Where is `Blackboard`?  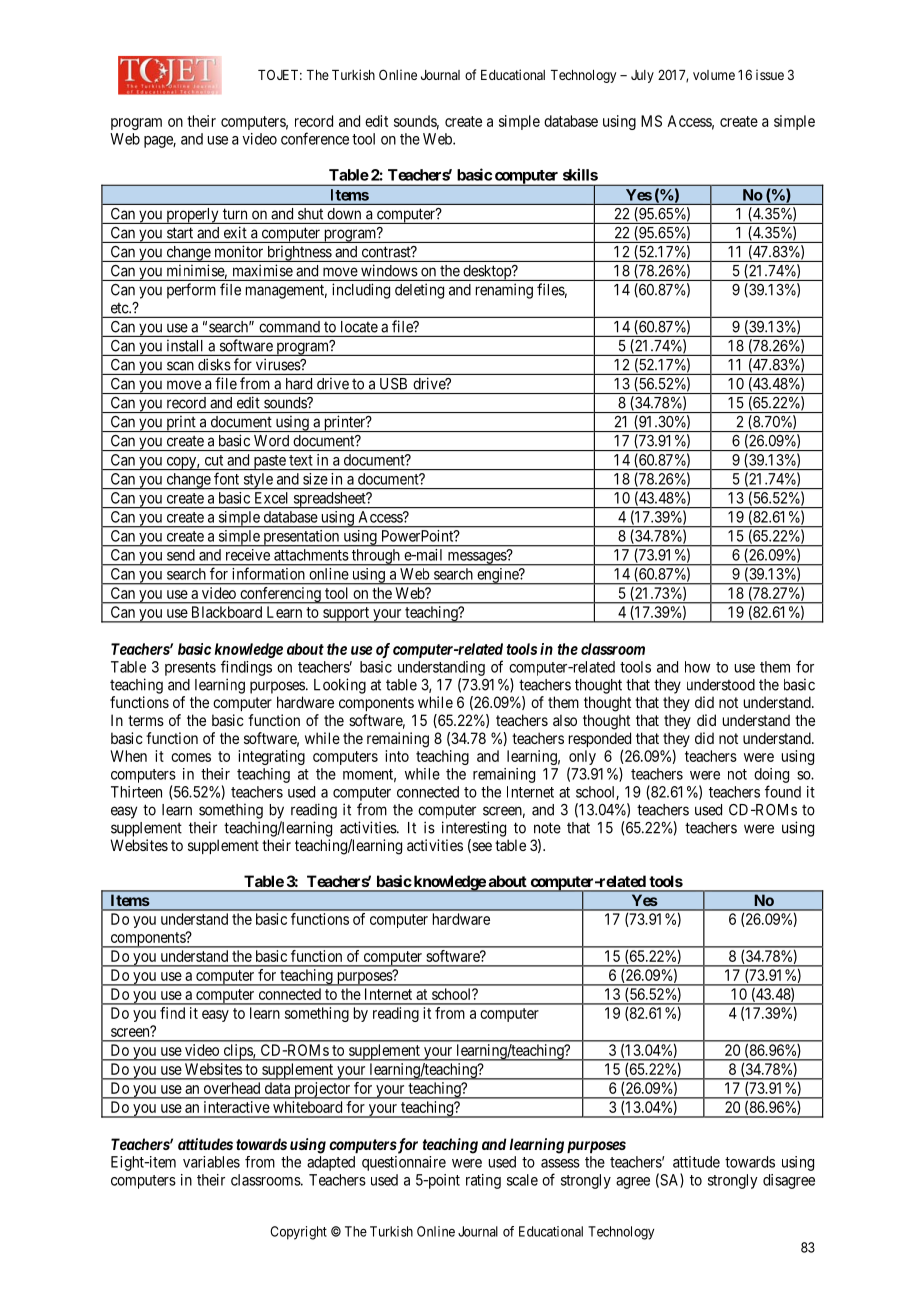 Blackboard is located at coordinates (227, 612).
